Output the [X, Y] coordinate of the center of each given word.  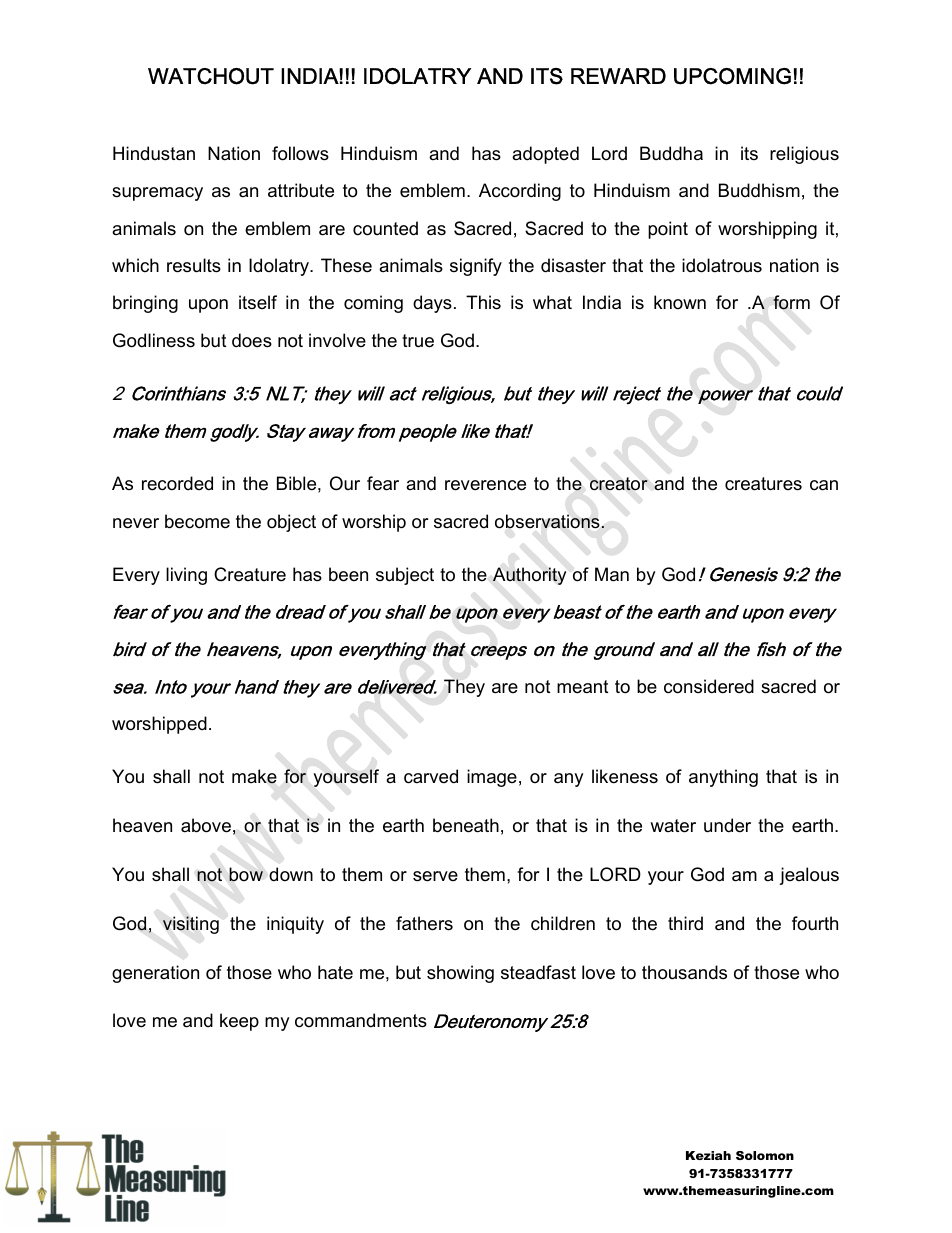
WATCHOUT [211, 76]
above [206, 825]
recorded [177, 483]
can [824, 485]
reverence [485, 485]
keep [239, 1022]
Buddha [671, 153]
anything [723, 778]
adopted [545, 155]
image [492, 778]
